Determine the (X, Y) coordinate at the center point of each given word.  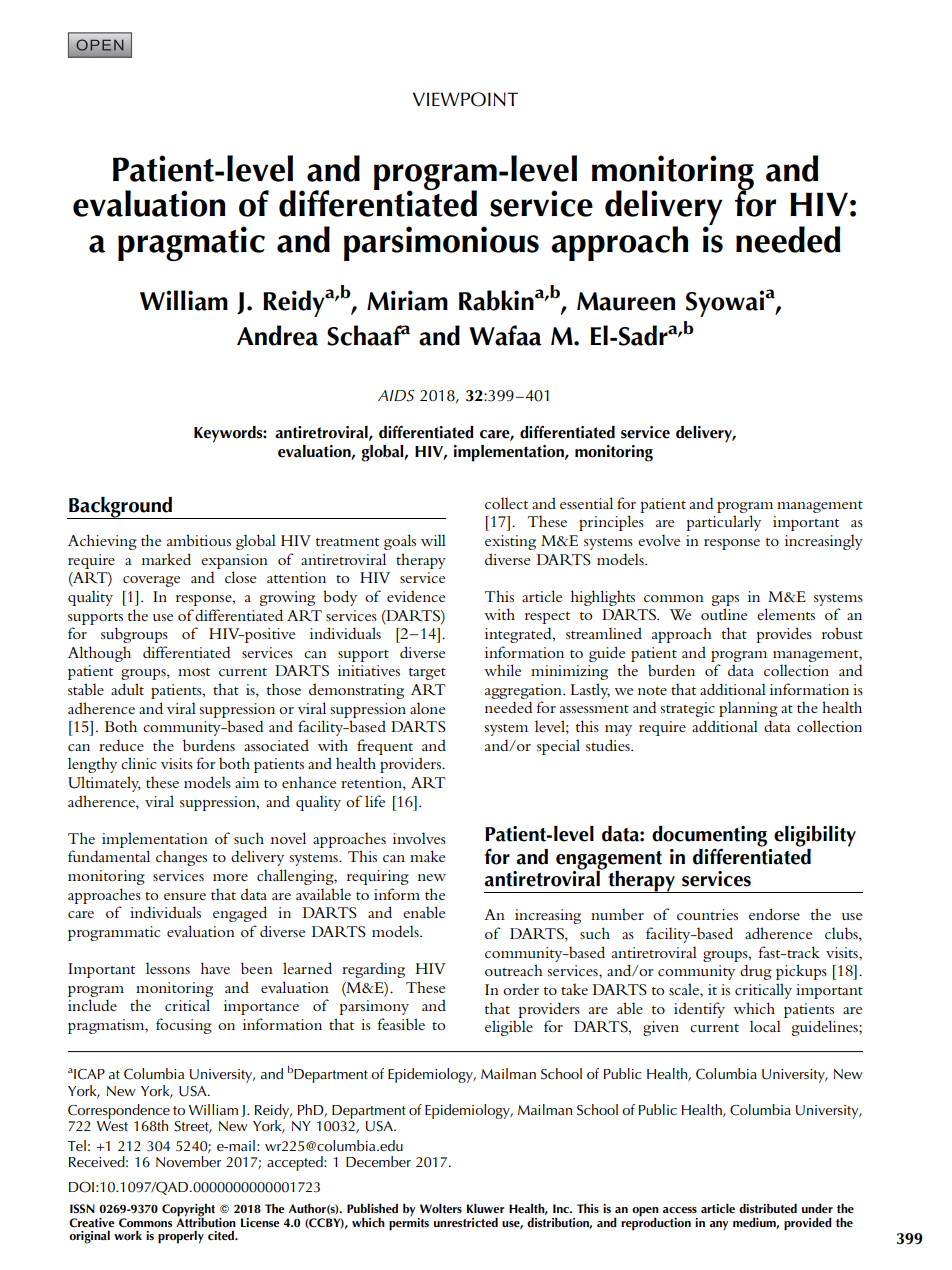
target (427, 674)
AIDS (396, 396)
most (194, 672)
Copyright (188, 1210)
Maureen (626, 301)
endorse (774, 914)
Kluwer (485, 1208)
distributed (768, 1208)
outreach (514, 970)
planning (748, 709)
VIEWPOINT (465, 99)
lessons (168, 968)
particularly (723, 523)
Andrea (277, 335)
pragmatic (191, 243)
